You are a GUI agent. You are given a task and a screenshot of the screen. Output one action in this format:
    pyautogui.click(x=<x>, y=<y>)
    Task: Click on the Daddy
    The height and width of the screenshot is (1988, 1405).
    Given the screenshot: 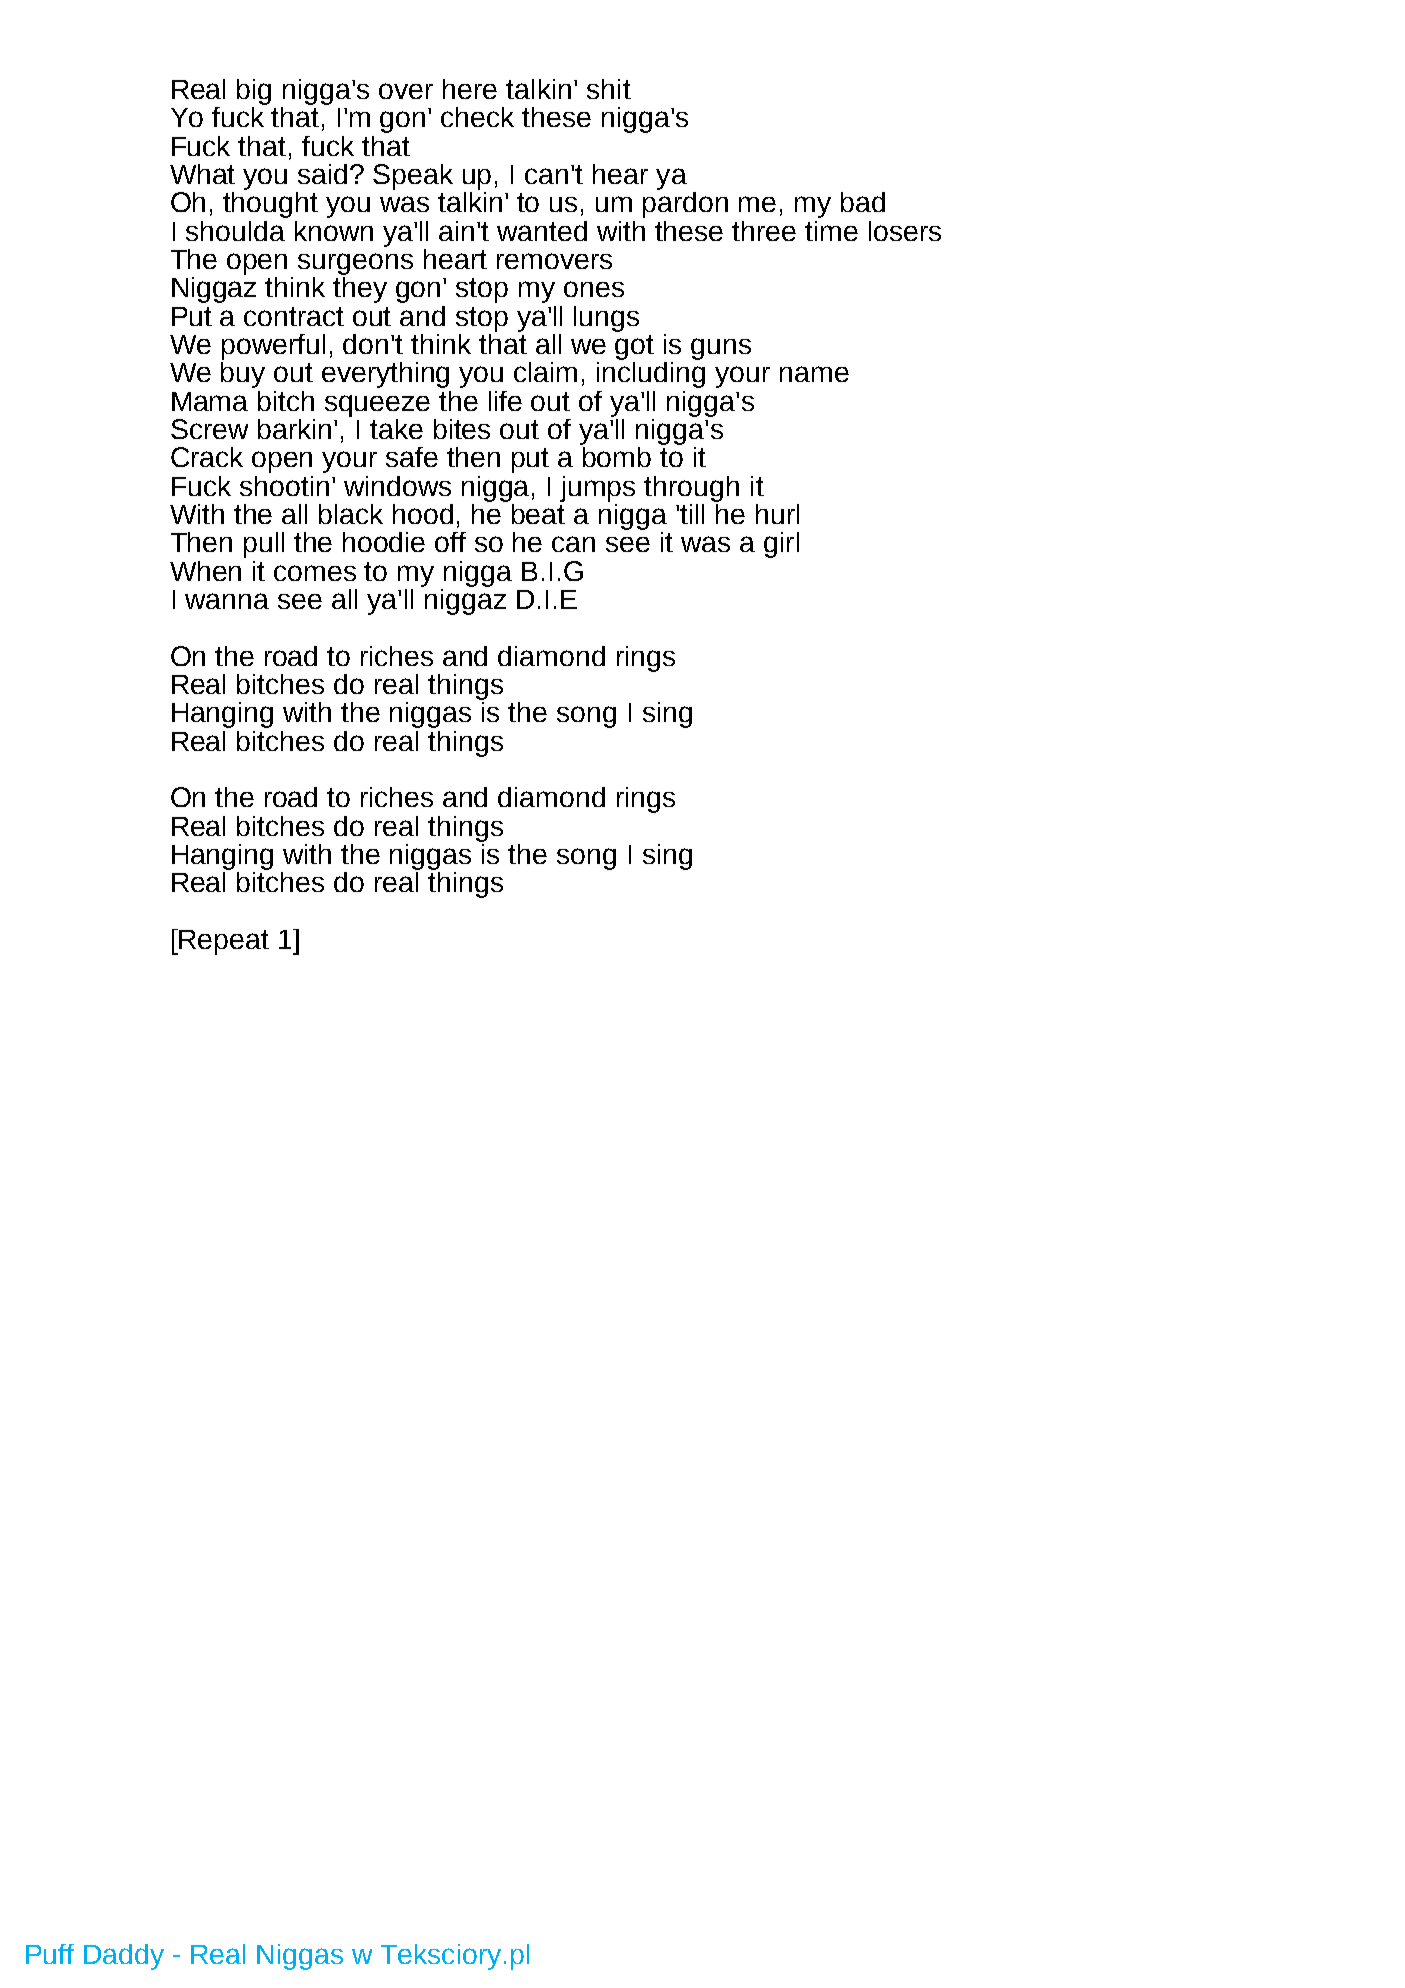 What is the action you would take?
    pyautogui.click(x=124, y=1957)
